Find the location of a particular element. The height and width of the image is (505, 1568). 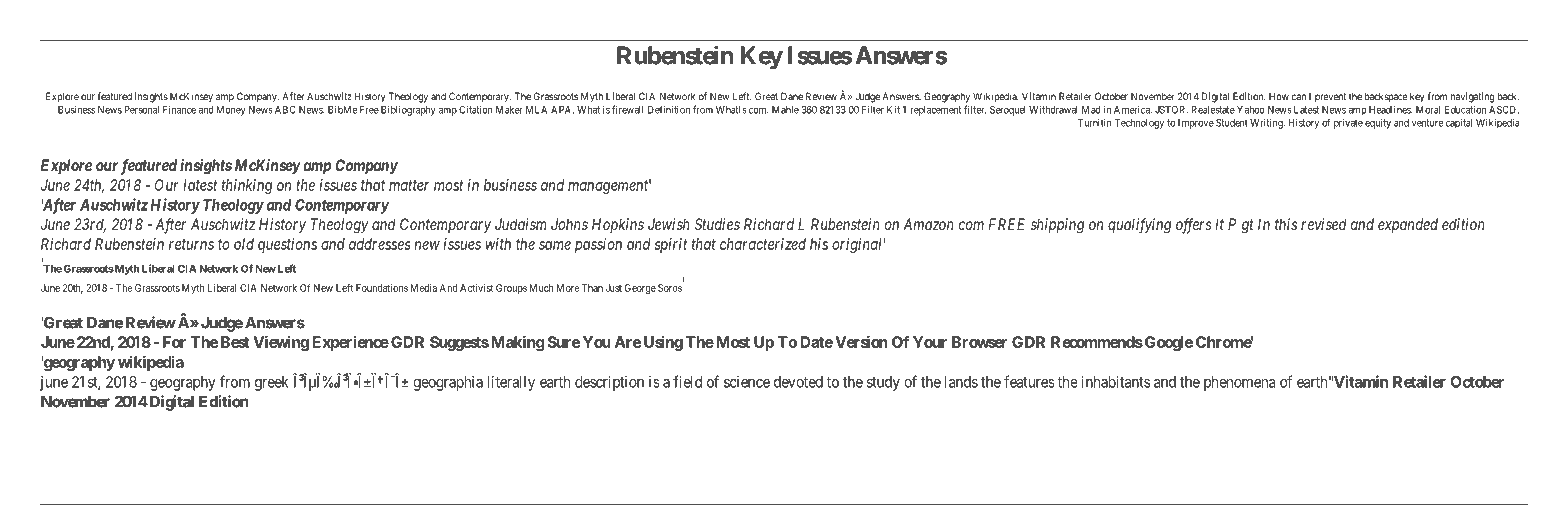

private is located at coordinates (1348, 124).
